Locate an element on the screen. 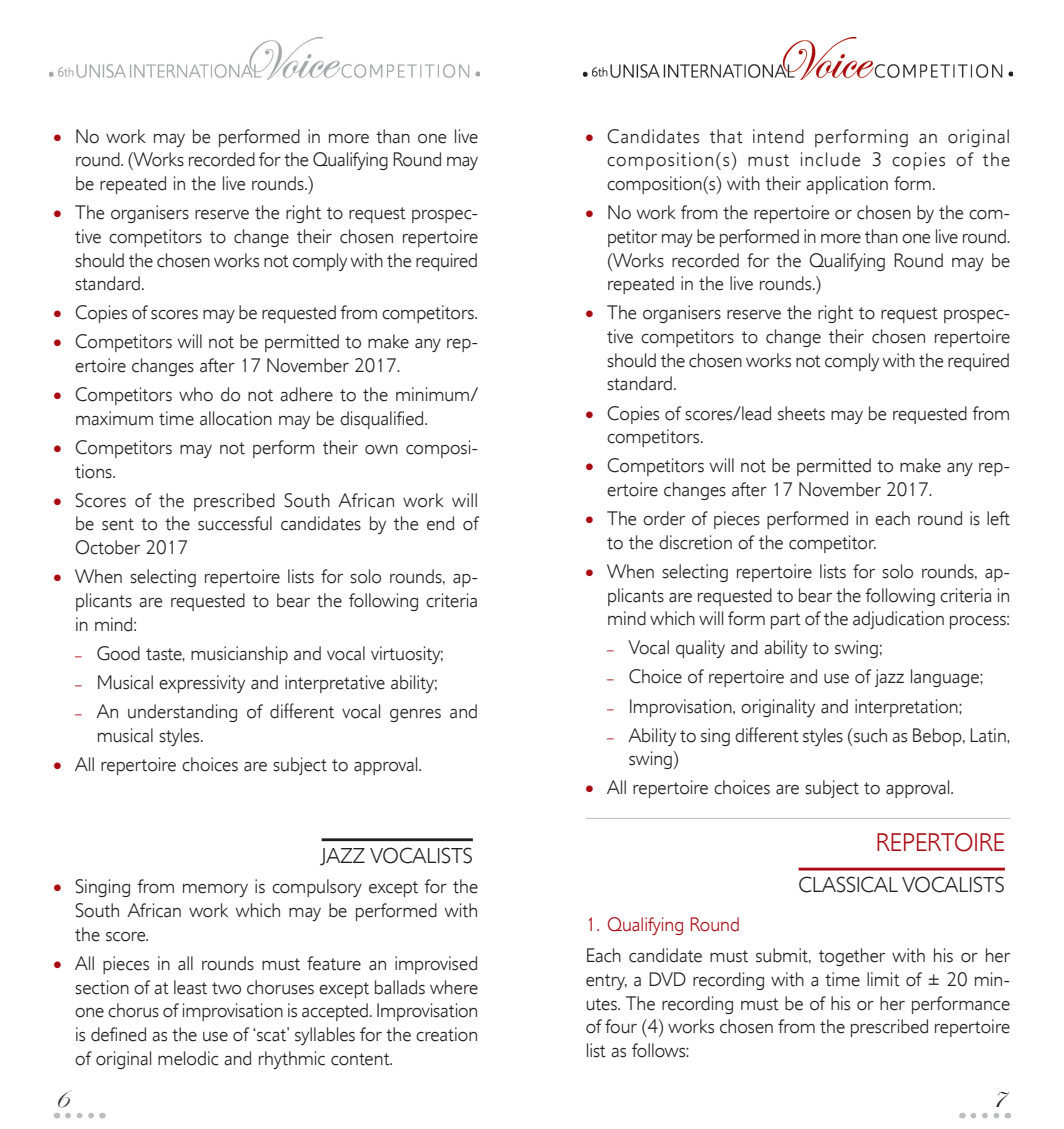 The image size is (1064, 1129). allocation is located at coordinates (236, 418).
